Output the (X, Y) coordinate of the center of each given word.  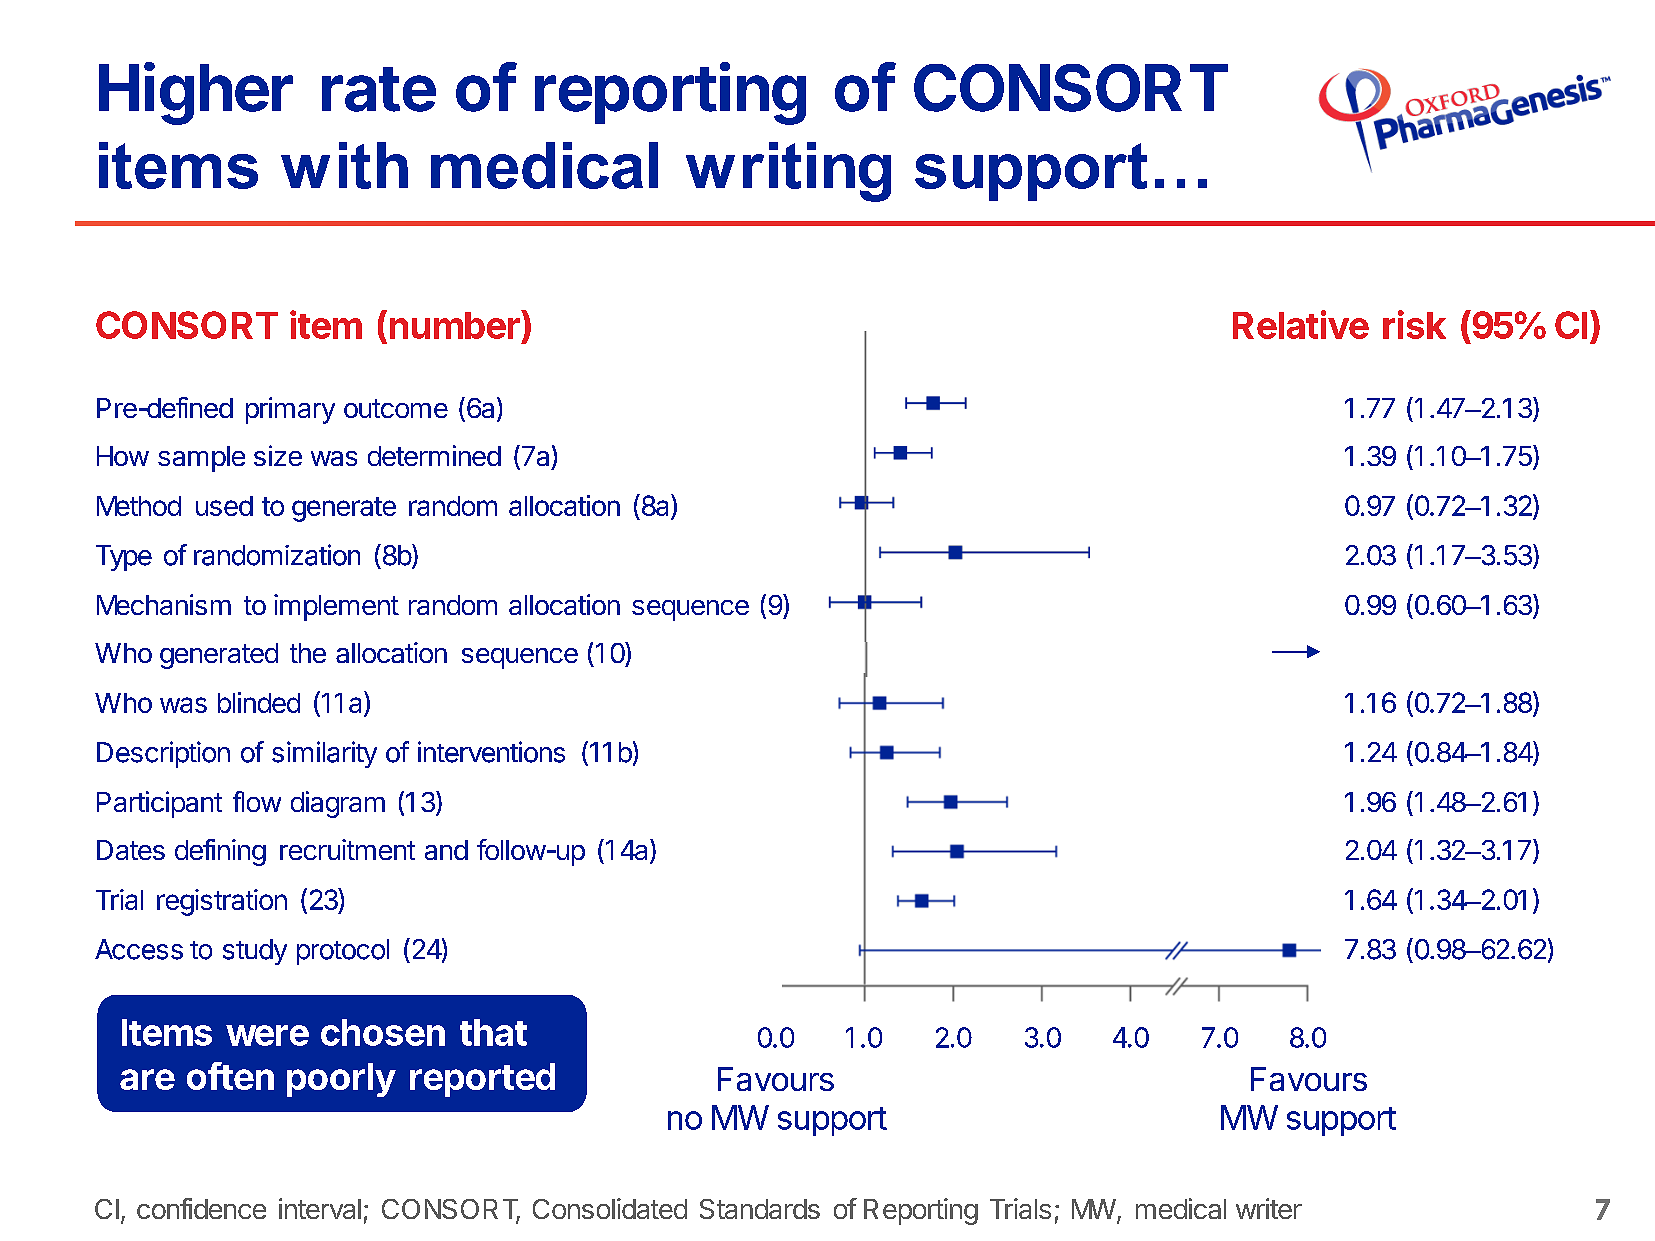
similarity (324, 754)
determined (434, 455)
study (255, 952)
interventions (491, 752)
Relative (1301, 324)
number (456, 324)
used (224, 506)
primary (290, 410)
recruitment (347, 849)
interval (320, 1208)
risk (1414, 324)
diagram (338, 804)
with (344, 165)
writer (1269, 1208)
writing (788, 172)
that (493, 1032)
